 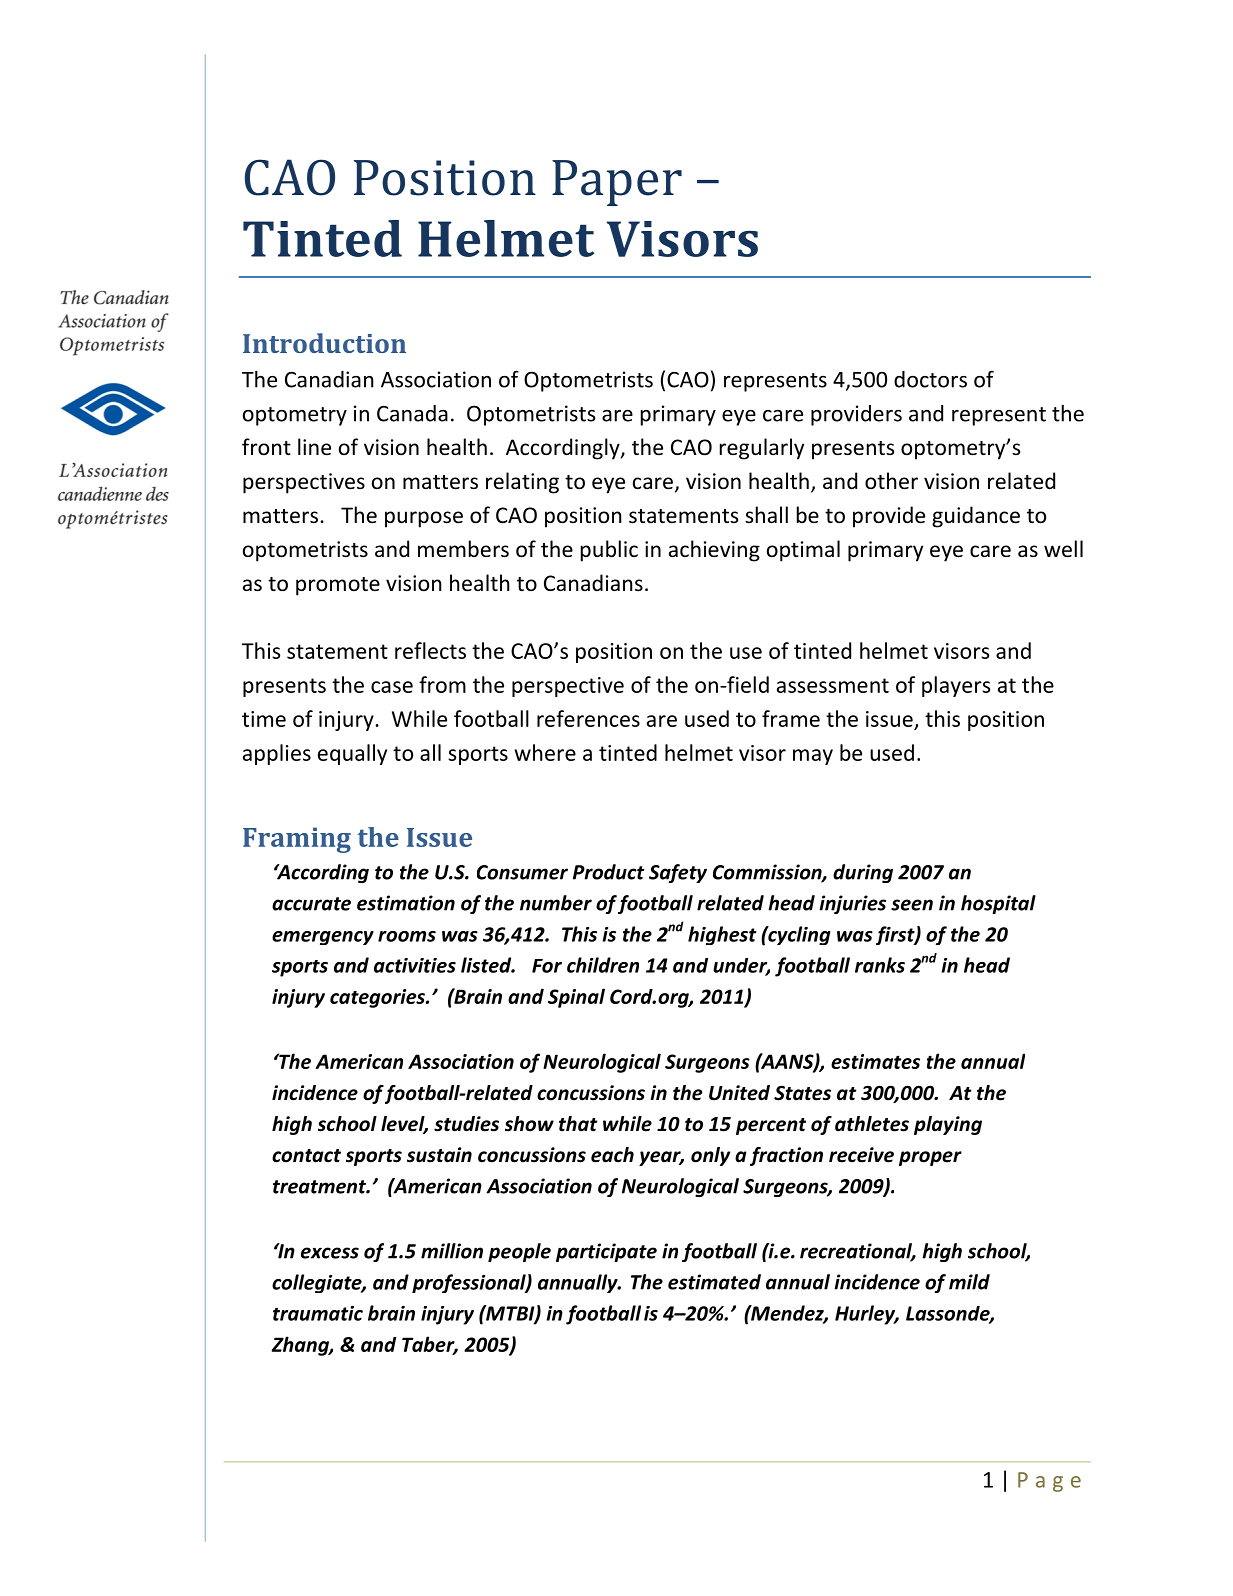 I want to click on traumatic, so click(x=318, y=1313).
